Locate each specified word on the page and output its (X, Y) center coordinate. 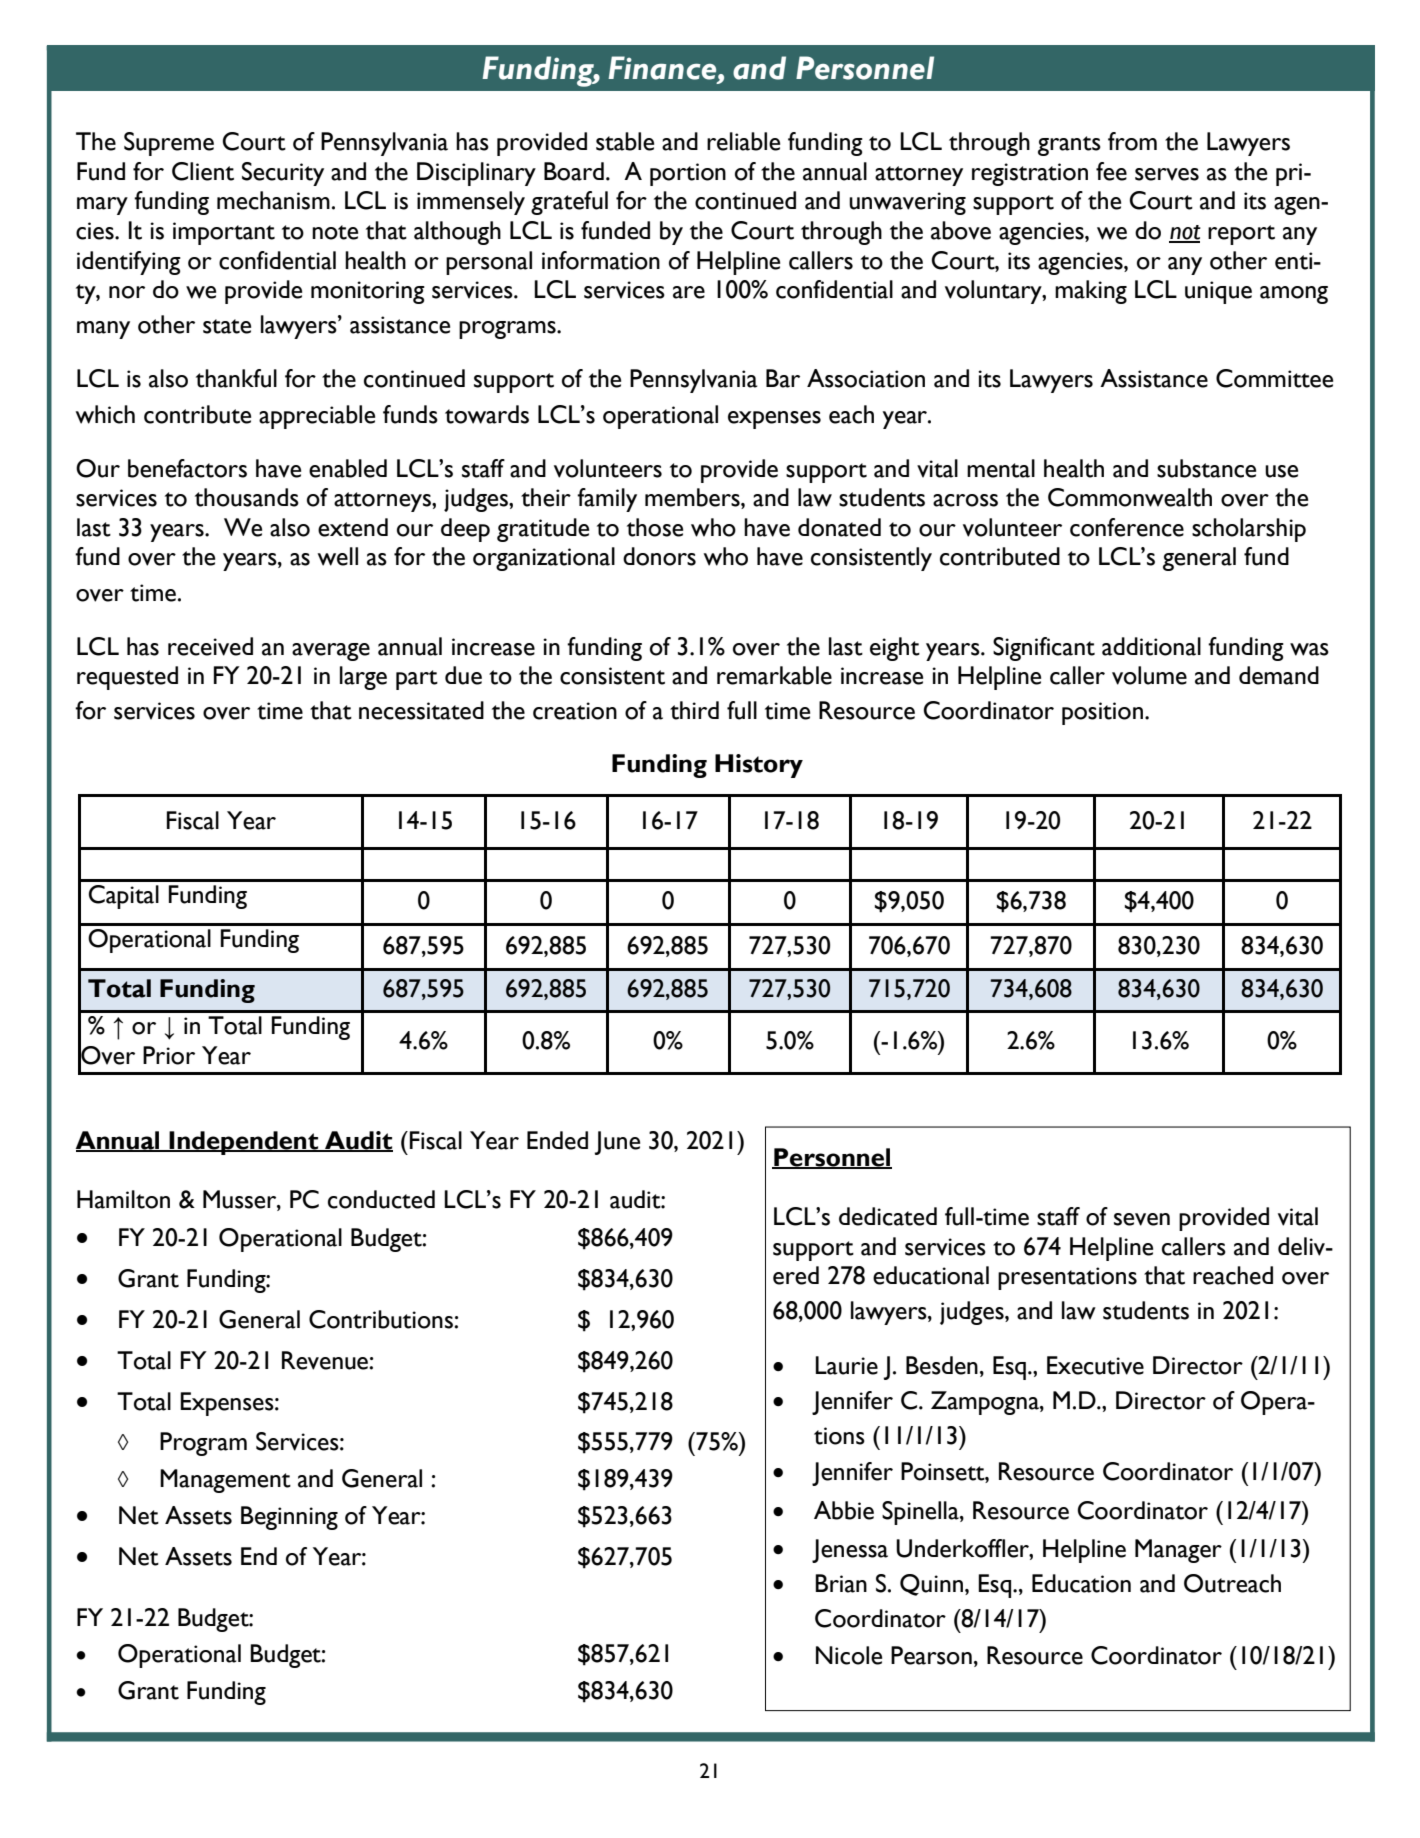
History (759, 766)
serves (1167, 174)
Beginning (289, 1518)
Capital (124, 897)
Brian (841, 1583)
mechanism (273, 200)
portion (688, 174)
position (1102, 713)
